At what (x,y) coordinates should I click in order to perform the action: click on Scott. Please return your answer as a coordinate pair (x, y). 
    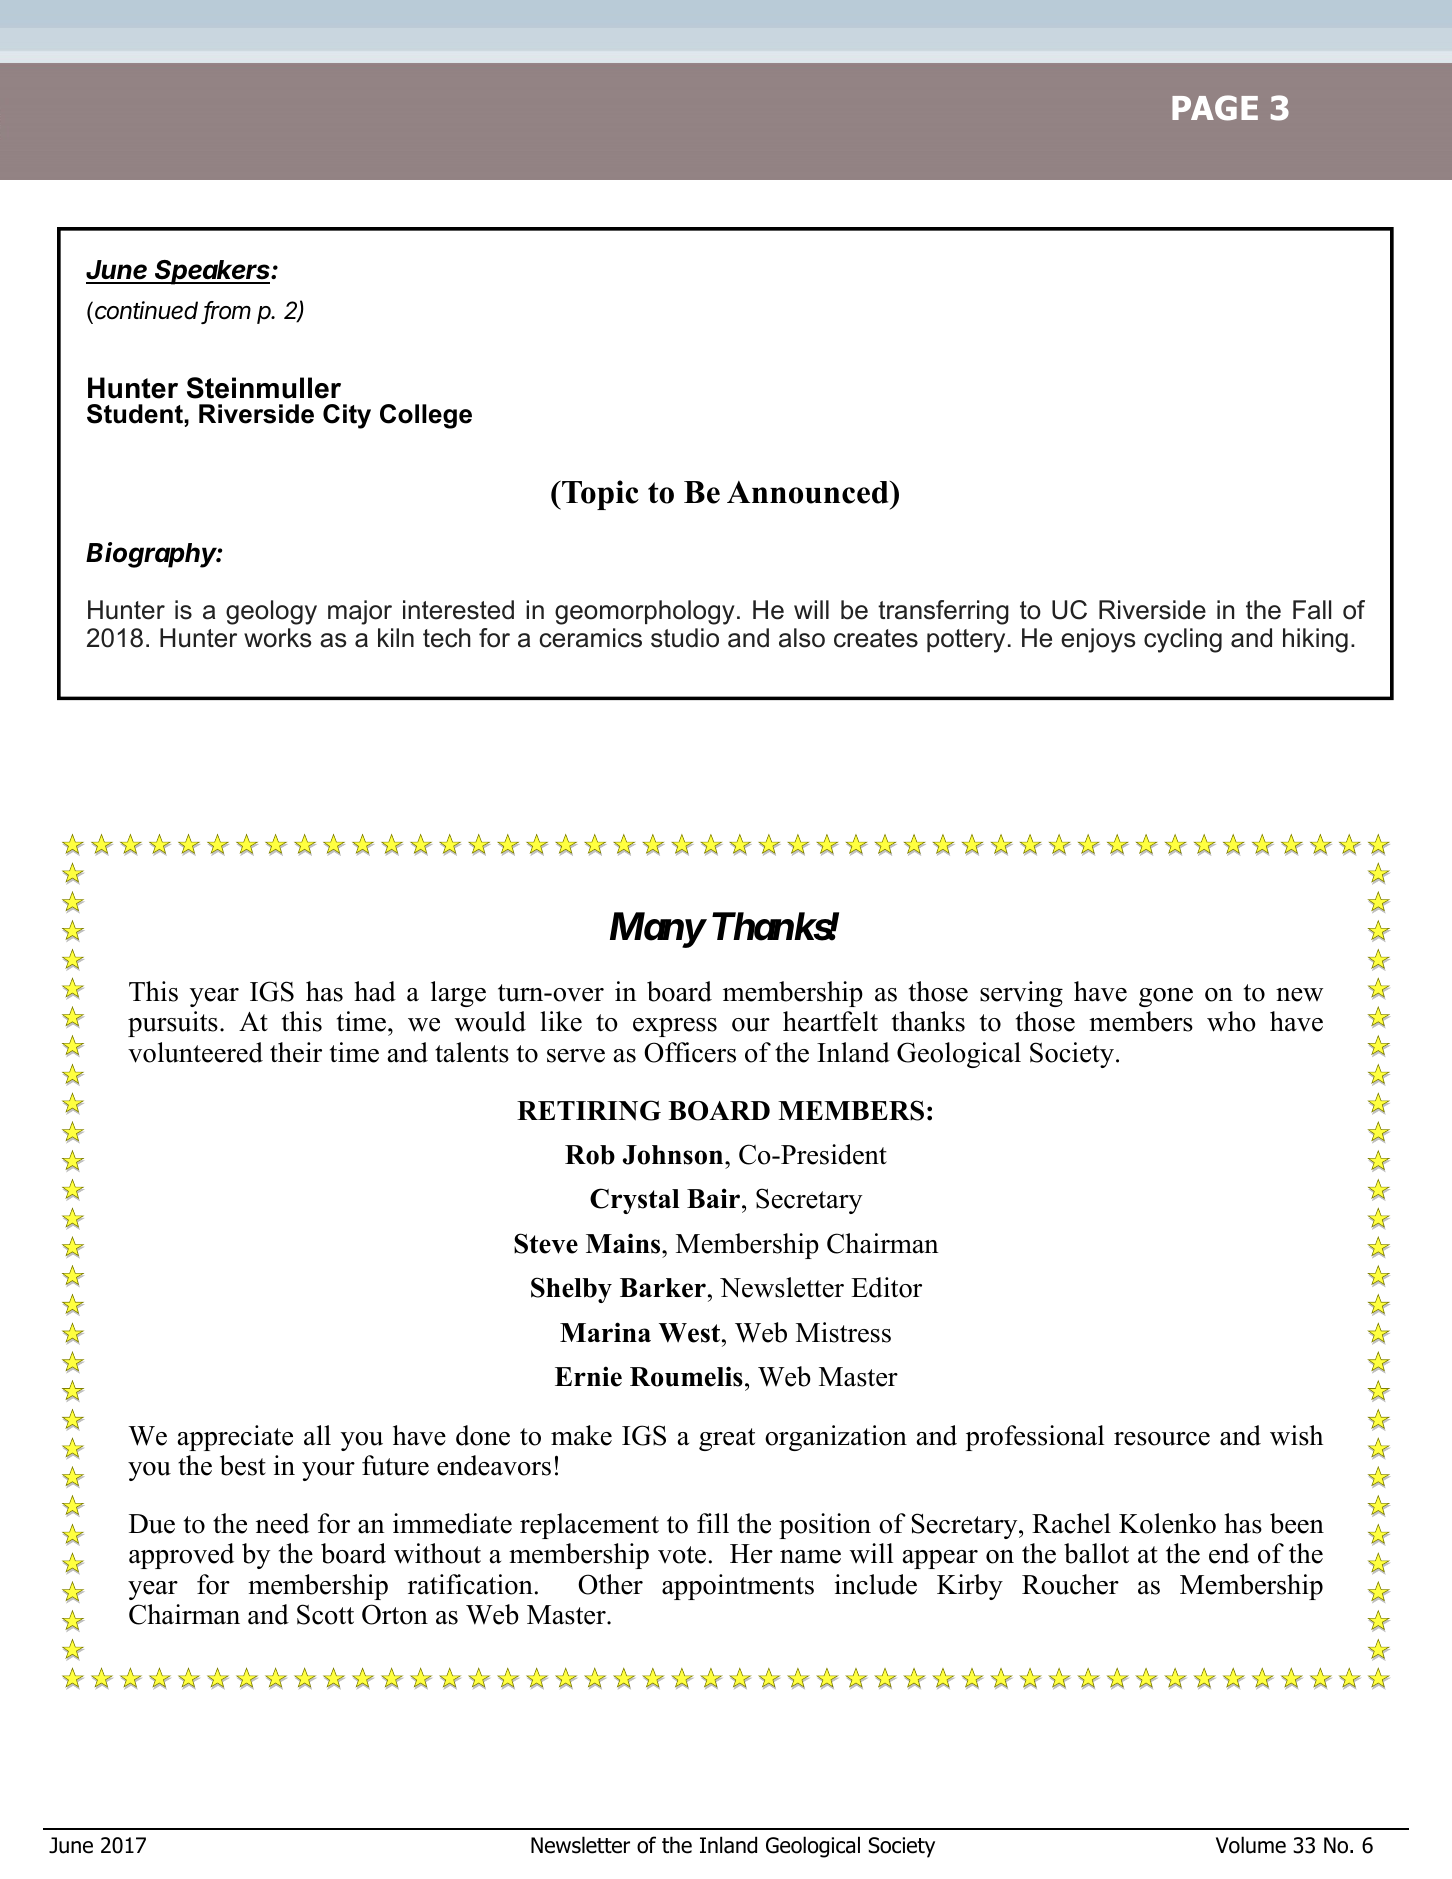
    Looking at the image, I should click on (325, 1614).
